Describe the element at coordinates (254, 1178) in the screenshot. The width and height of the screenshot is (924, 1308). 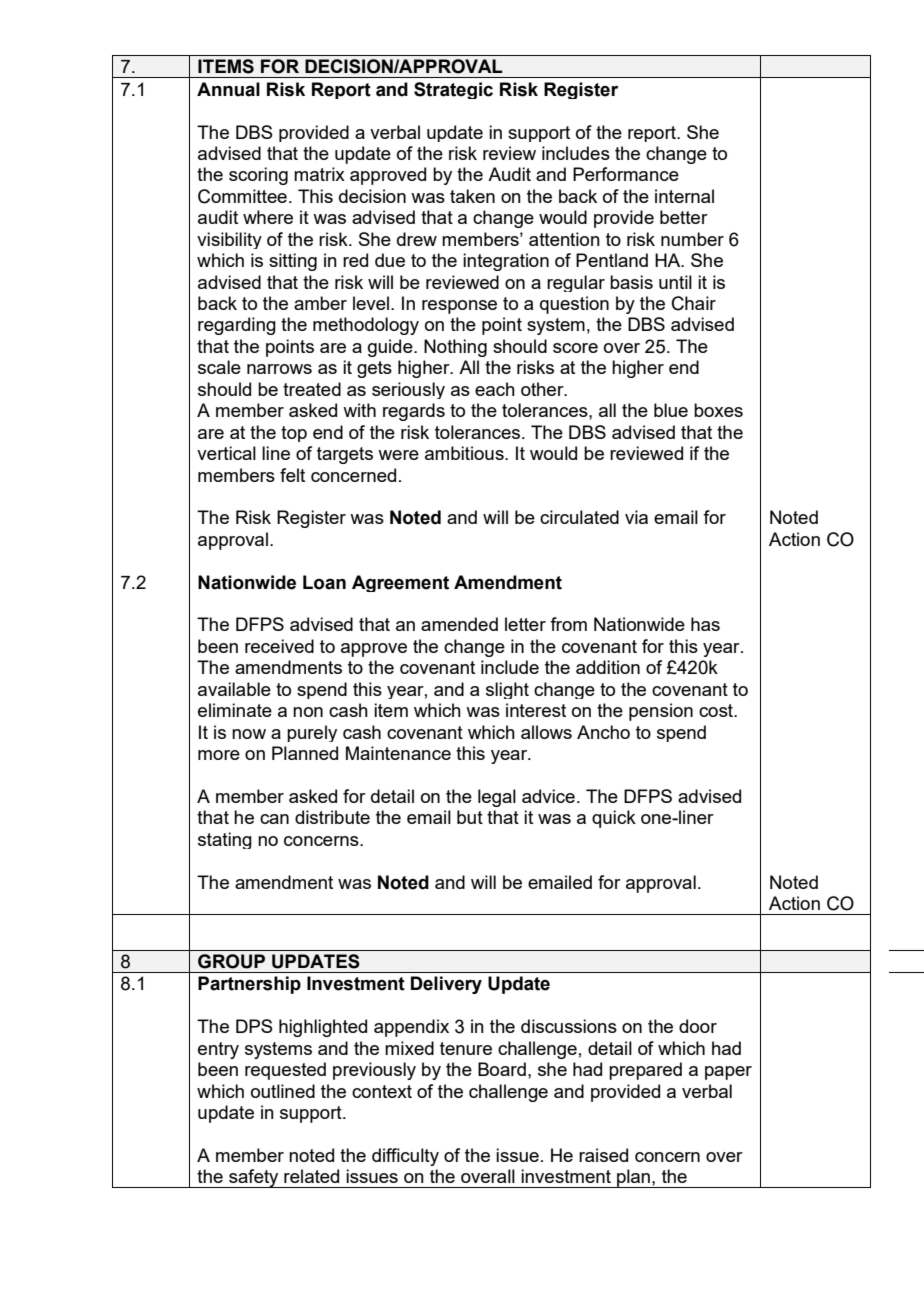
I see `safety` at that location.
